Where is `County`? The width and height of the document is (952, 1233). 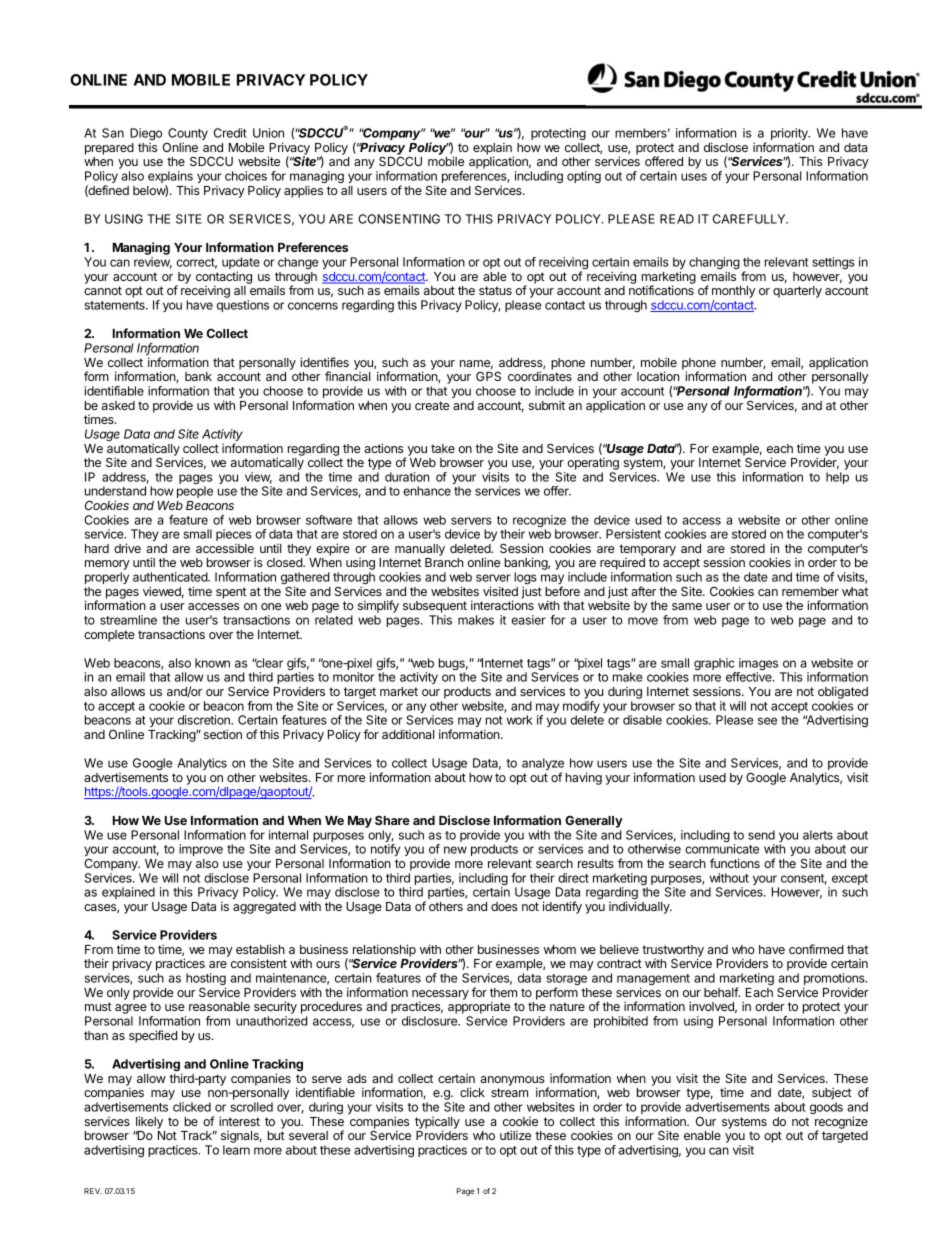 County is located at coordinates (187, 135).
